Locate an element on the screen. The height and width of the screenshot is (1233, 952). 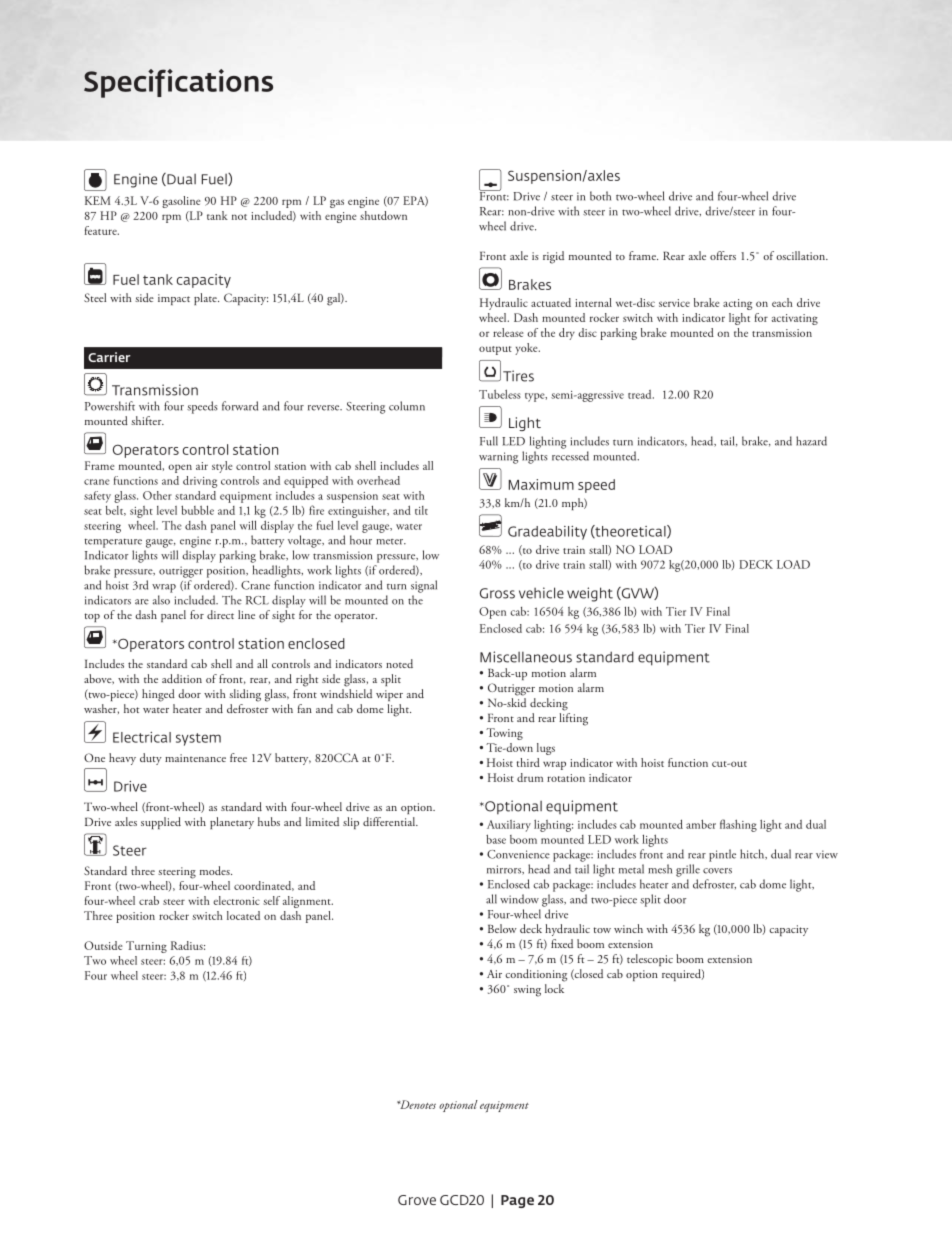
weight is located at coordinates (590, 594).
